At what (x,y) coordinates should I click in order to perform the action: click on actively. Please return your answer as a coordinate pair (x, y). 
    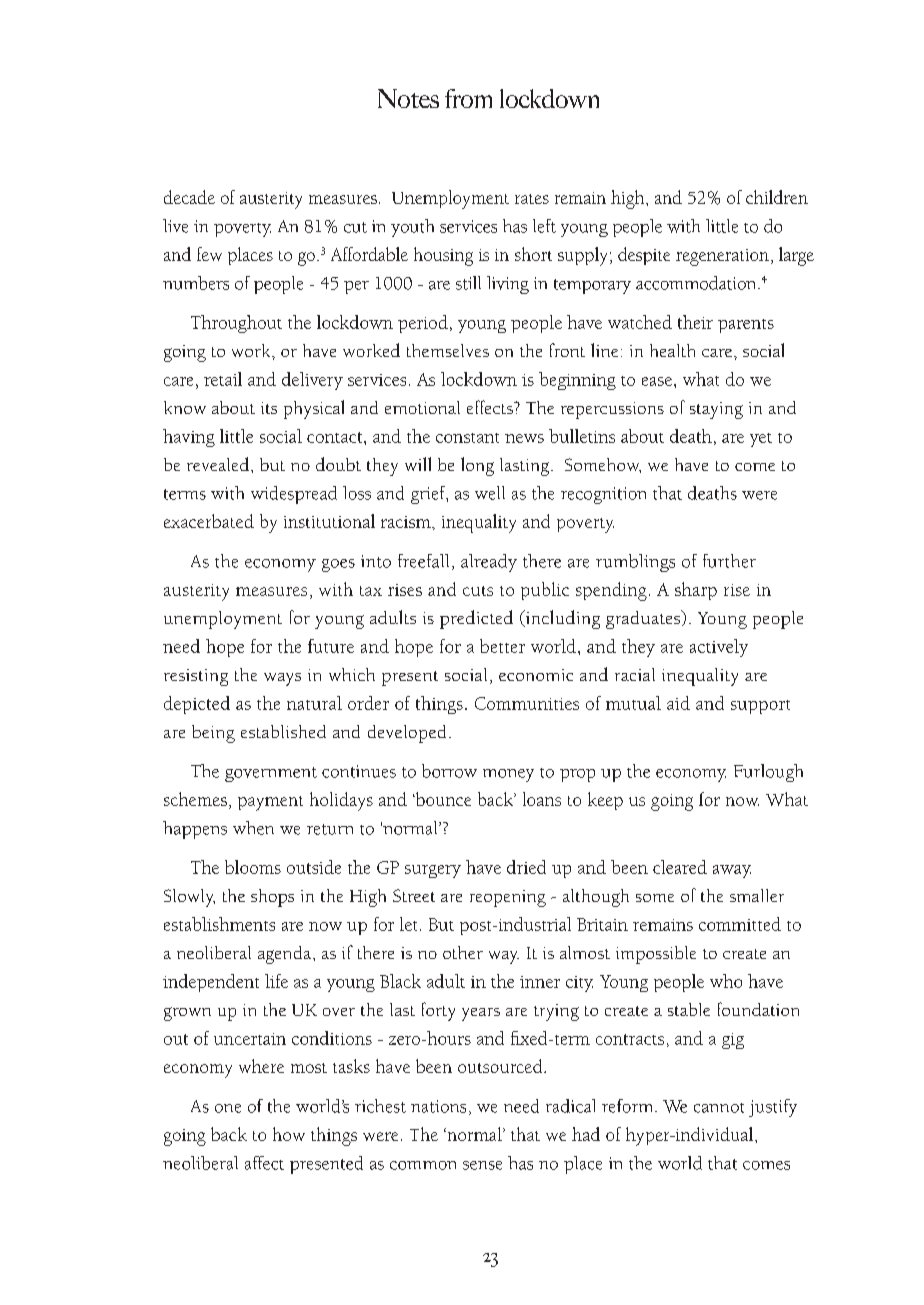
    Looking at the image, I should click on (719, 648).
